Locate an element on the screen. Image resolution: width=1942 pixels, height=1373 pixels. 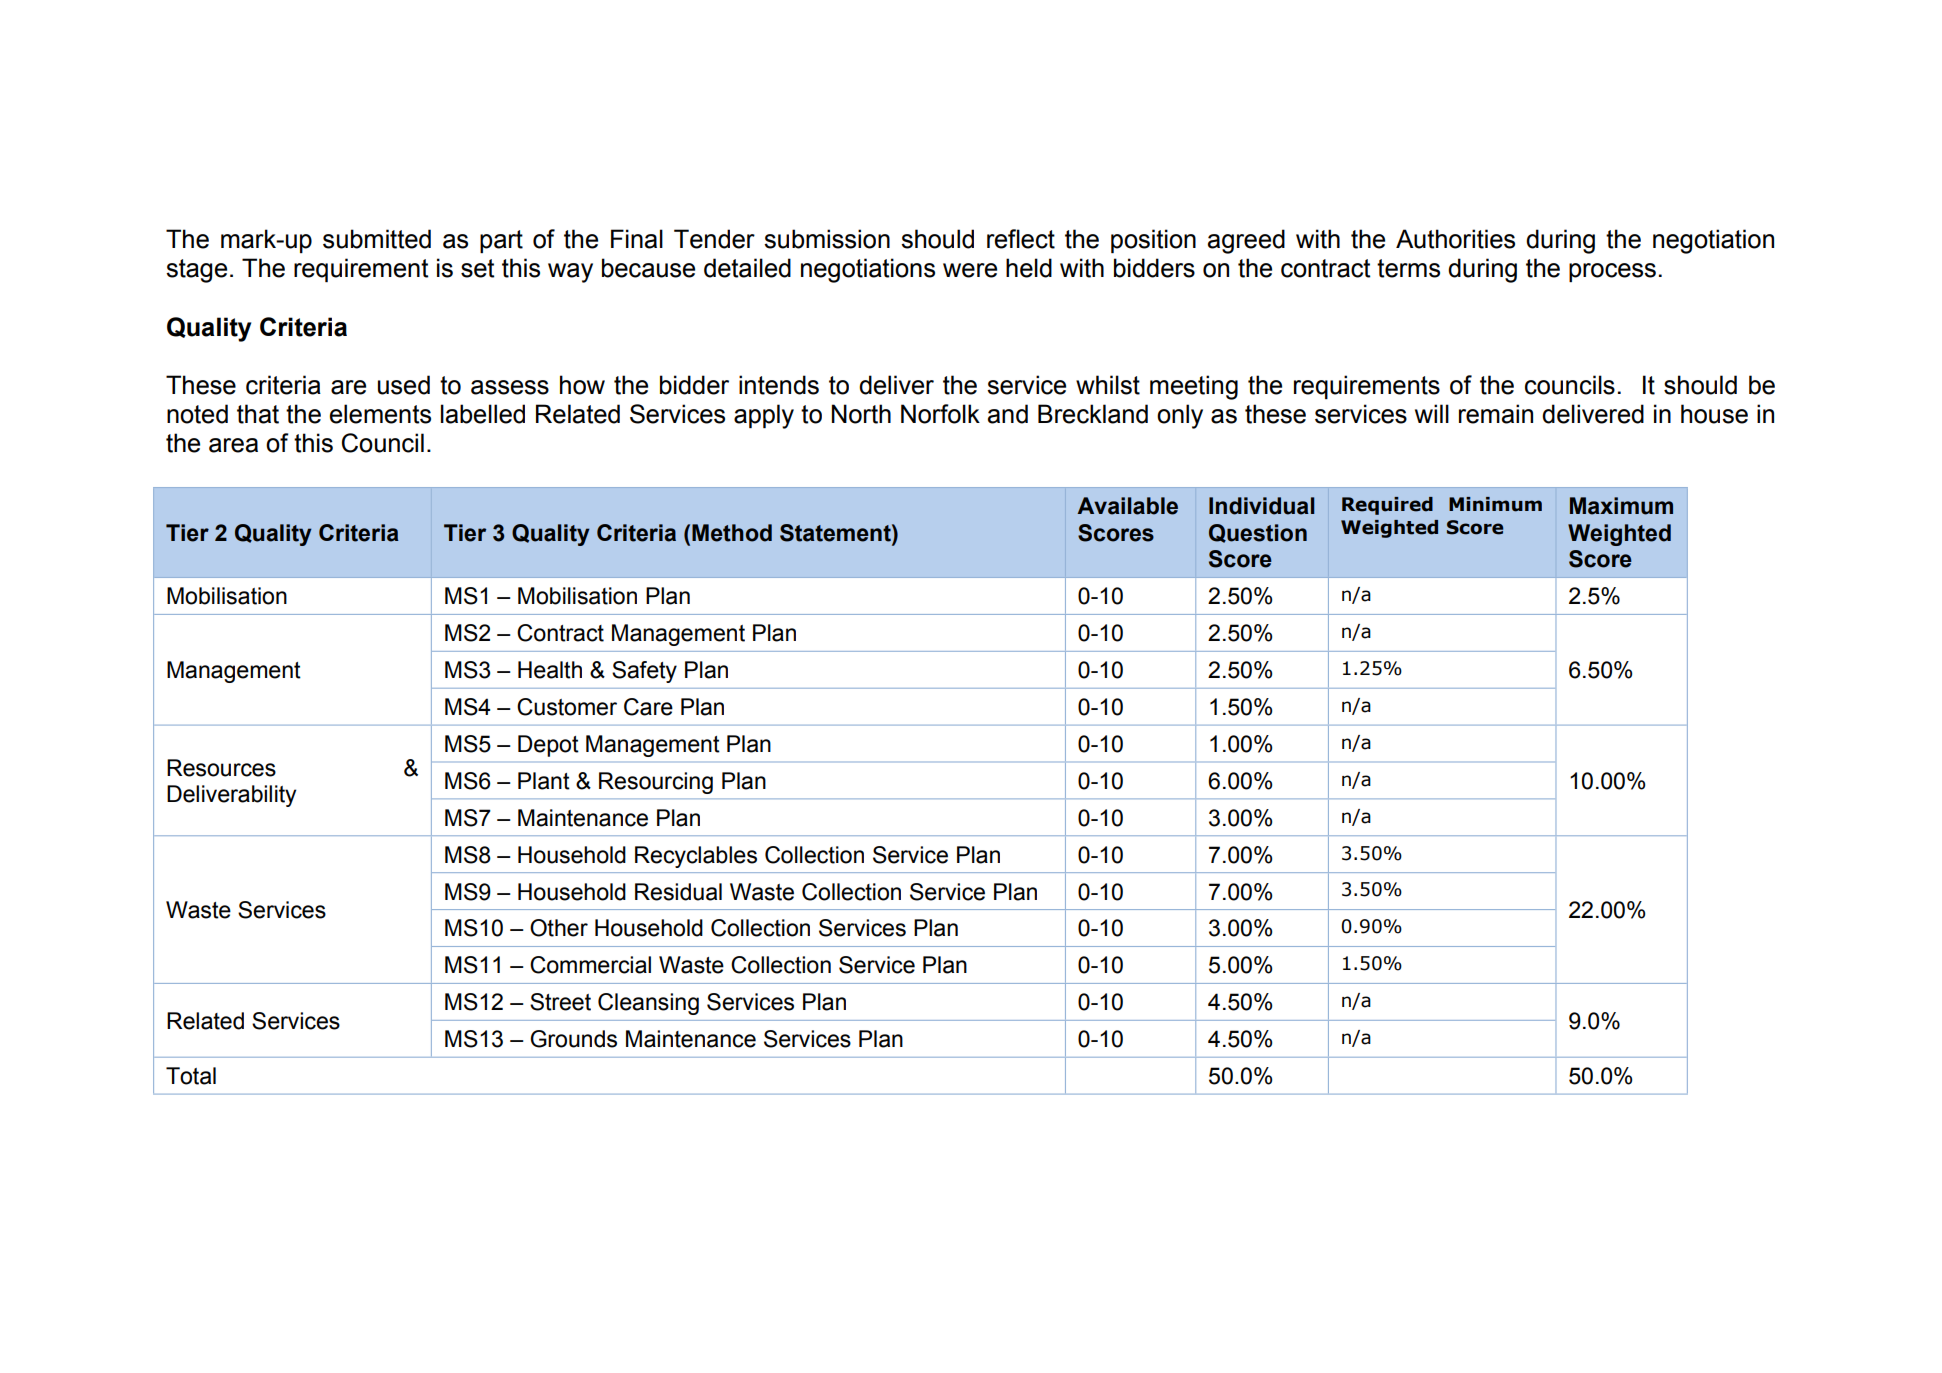
Resources is located at coordinates (221, 768).
